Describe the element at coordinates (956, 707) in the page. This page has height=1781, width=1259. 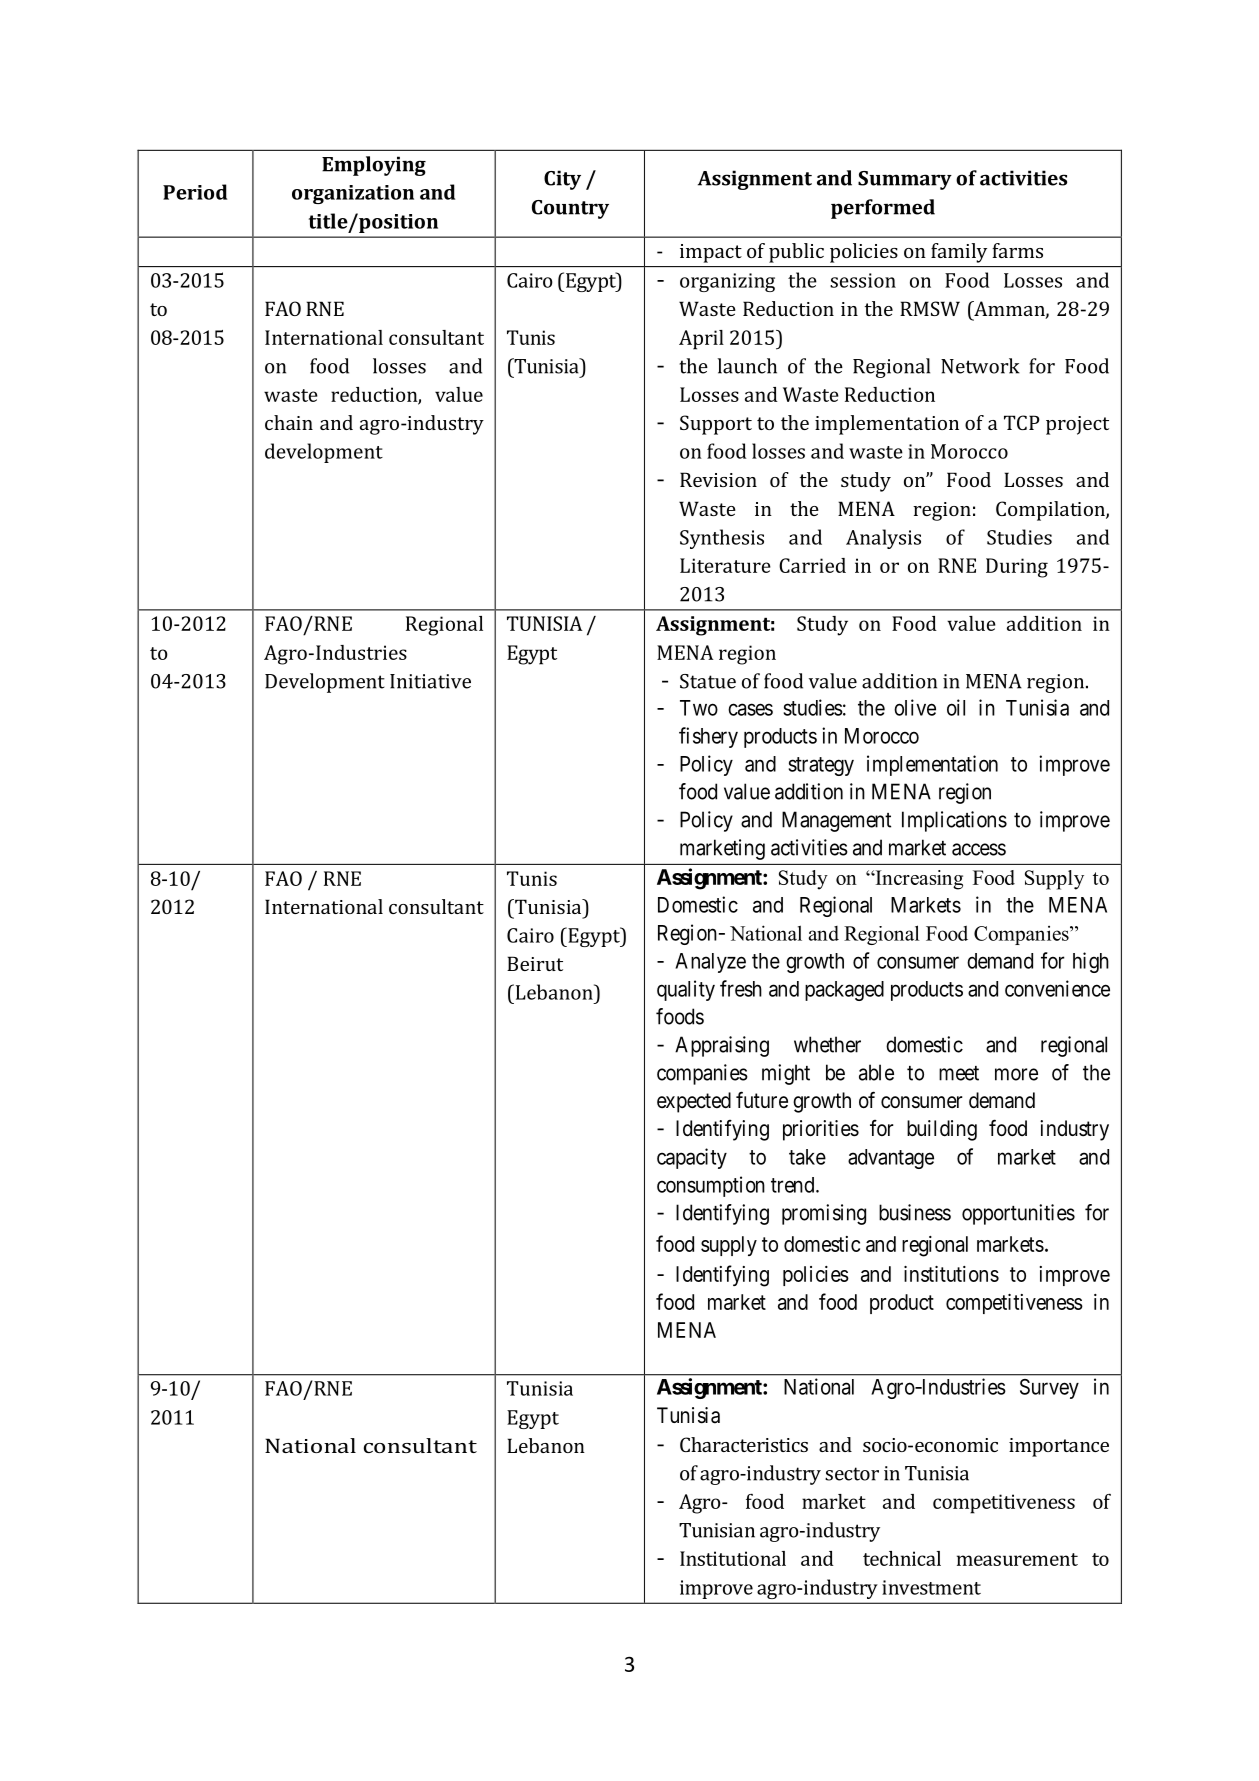
I see `oil` at that location.
